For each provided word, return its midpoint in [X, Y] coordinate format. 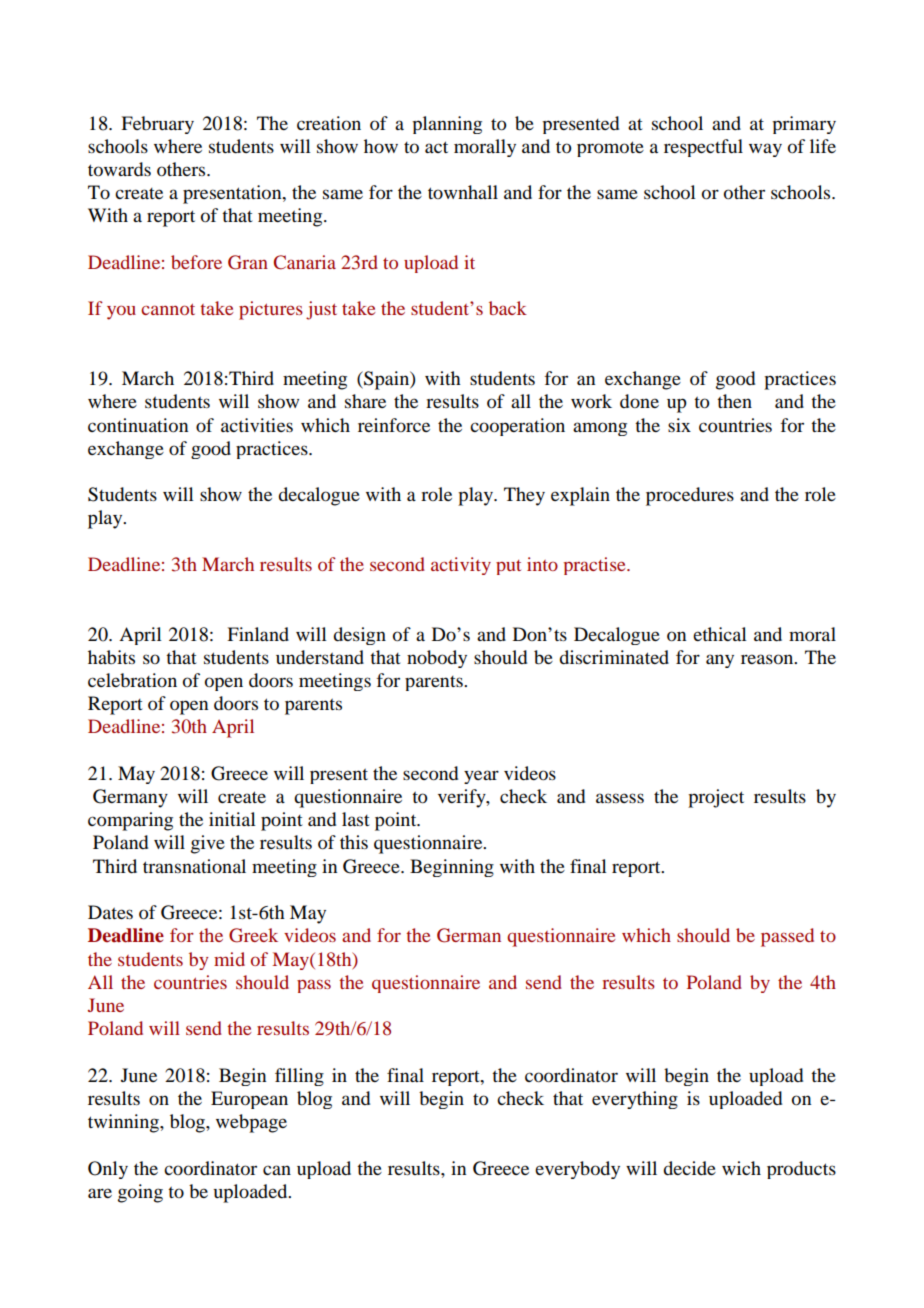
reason [768, 659]
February [157, 125]
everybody [577, 1170]
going [140, 1193]
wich [741, 1168]
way [765, 150]
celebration [132, 680]
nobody [437, 659]
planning [447, 125]
